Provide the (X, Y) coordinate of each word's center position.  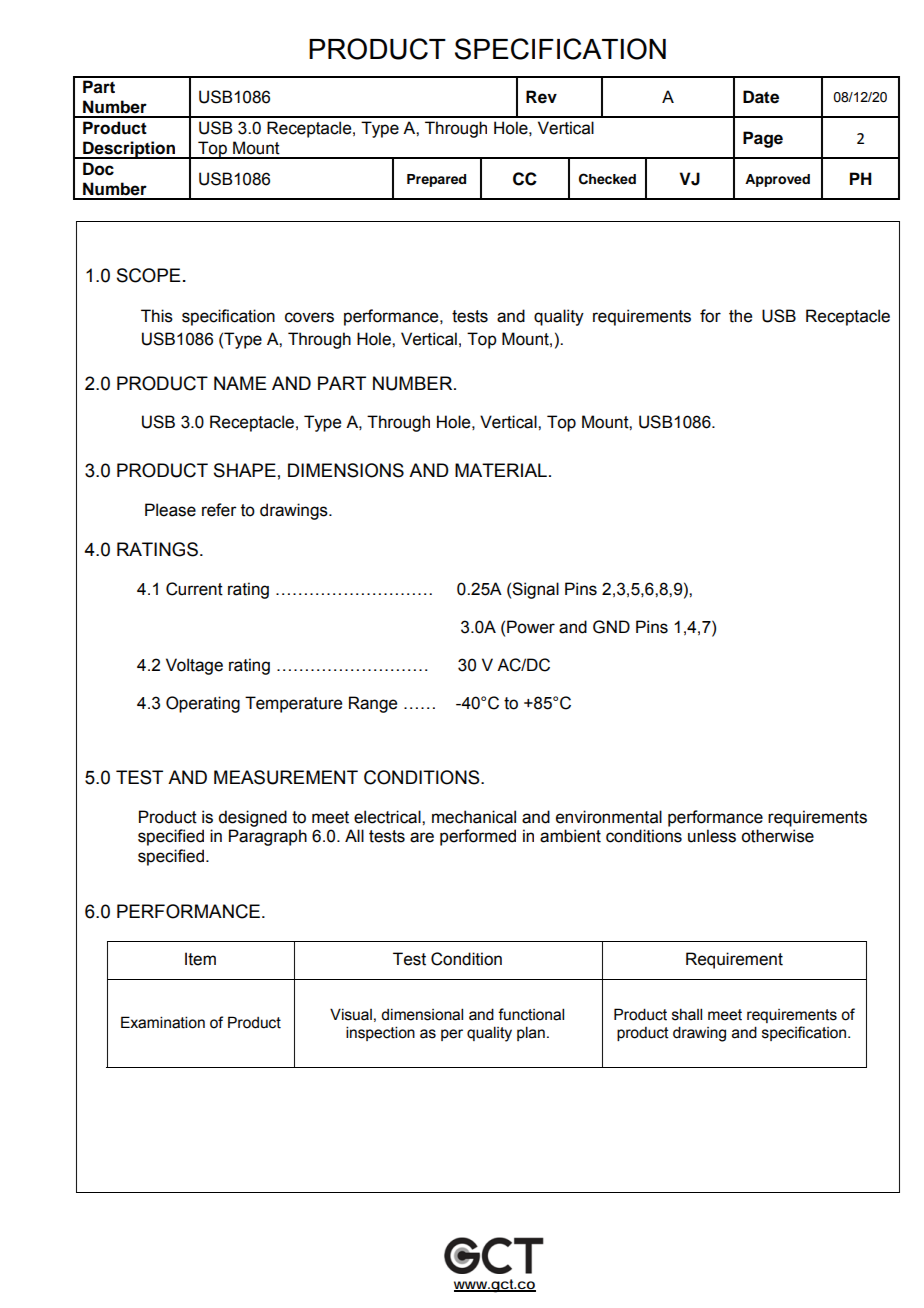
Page (763, 139)
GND (611, 627)
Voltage (194, 666)
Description (129, 150)
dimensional (422, 1014)
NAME (240, 383)
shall (687, 1014)
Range (373, 704)
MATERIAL (501, 470)
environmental (609, 817)
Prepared (436, 180)
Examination (163, 1022)
